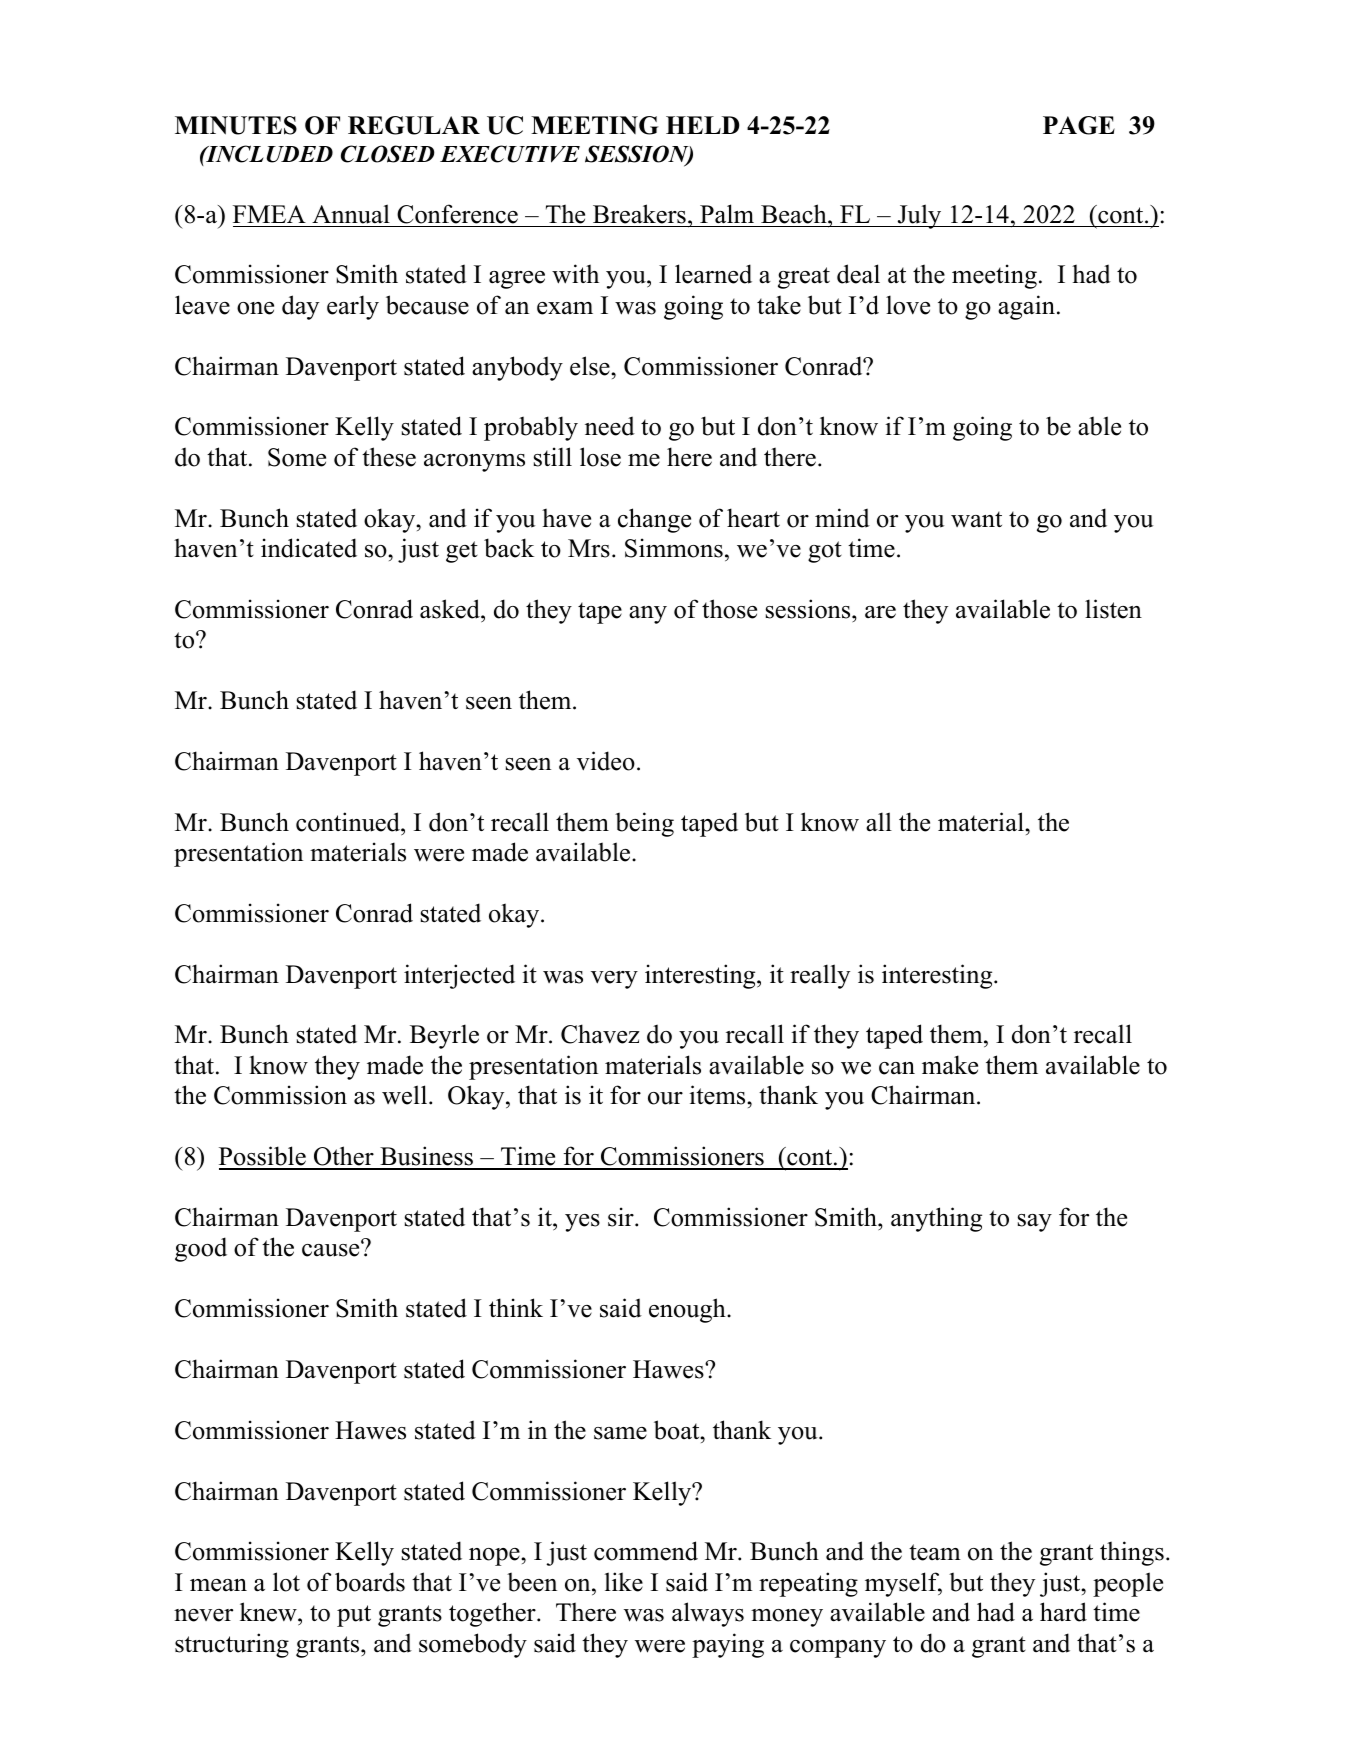  What do you see at coordinates (406, 1095) in the screenshot?
I see `well` at bounding box center [406, 1095].
